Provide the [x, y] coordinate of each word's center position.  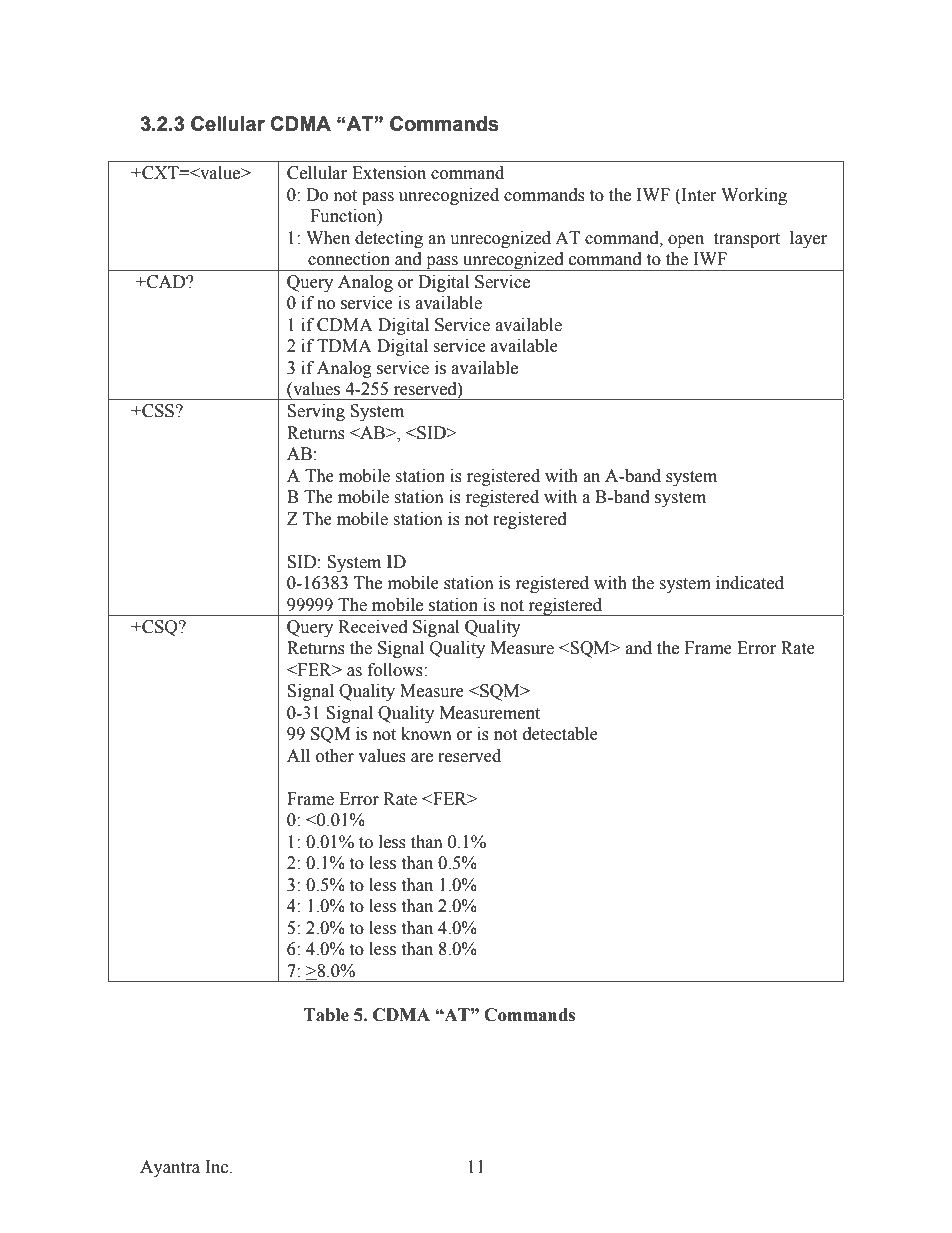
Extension [389, 173]
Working [754, 196]
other [335, 756]
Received [373, 627]
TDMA [344, 345]
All [298, 755]
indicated [750, 583]
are [422, 758]
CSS [158, 411]
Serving [316, 412]
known [426, 734]
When [328, 238]
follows [396, 670]
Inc [218, 1167]
